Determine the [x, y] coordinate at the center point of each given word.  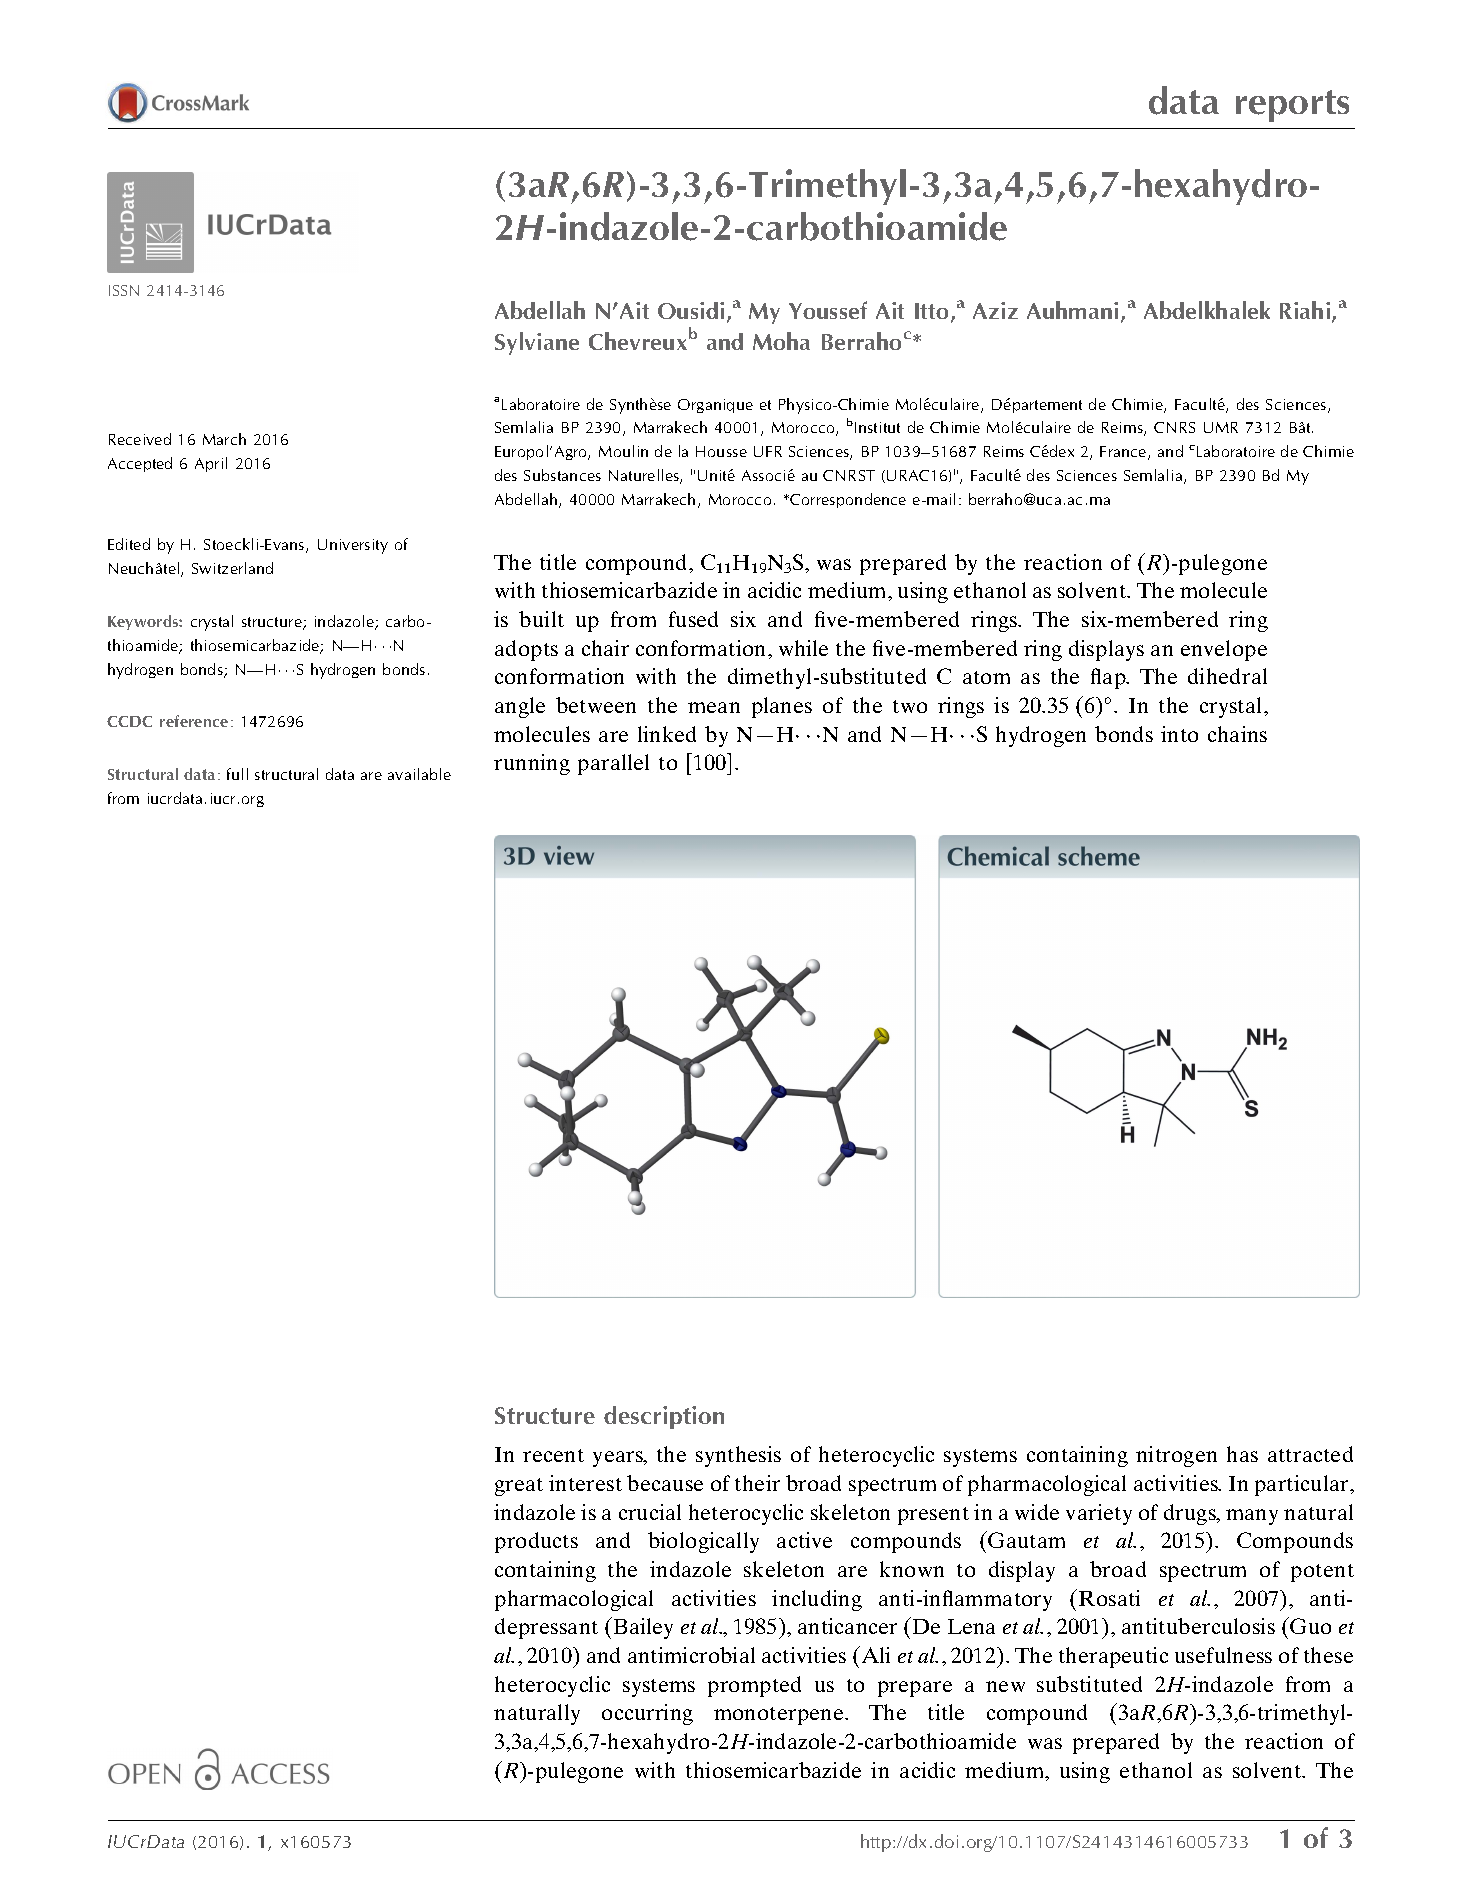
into [1179, 734]
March [224, 439]
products [536, 1542]
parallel [613, 764]
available [419, 774]
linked [667, 734]
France [1124, 453]
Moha [781, 341]
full [237, 774]
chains [1237, 734]
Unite [716, 475]
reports [1292, 106]
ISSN [124, 290]
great [519, 1487]
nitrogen [1176, 1456]
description [664, 1417]
